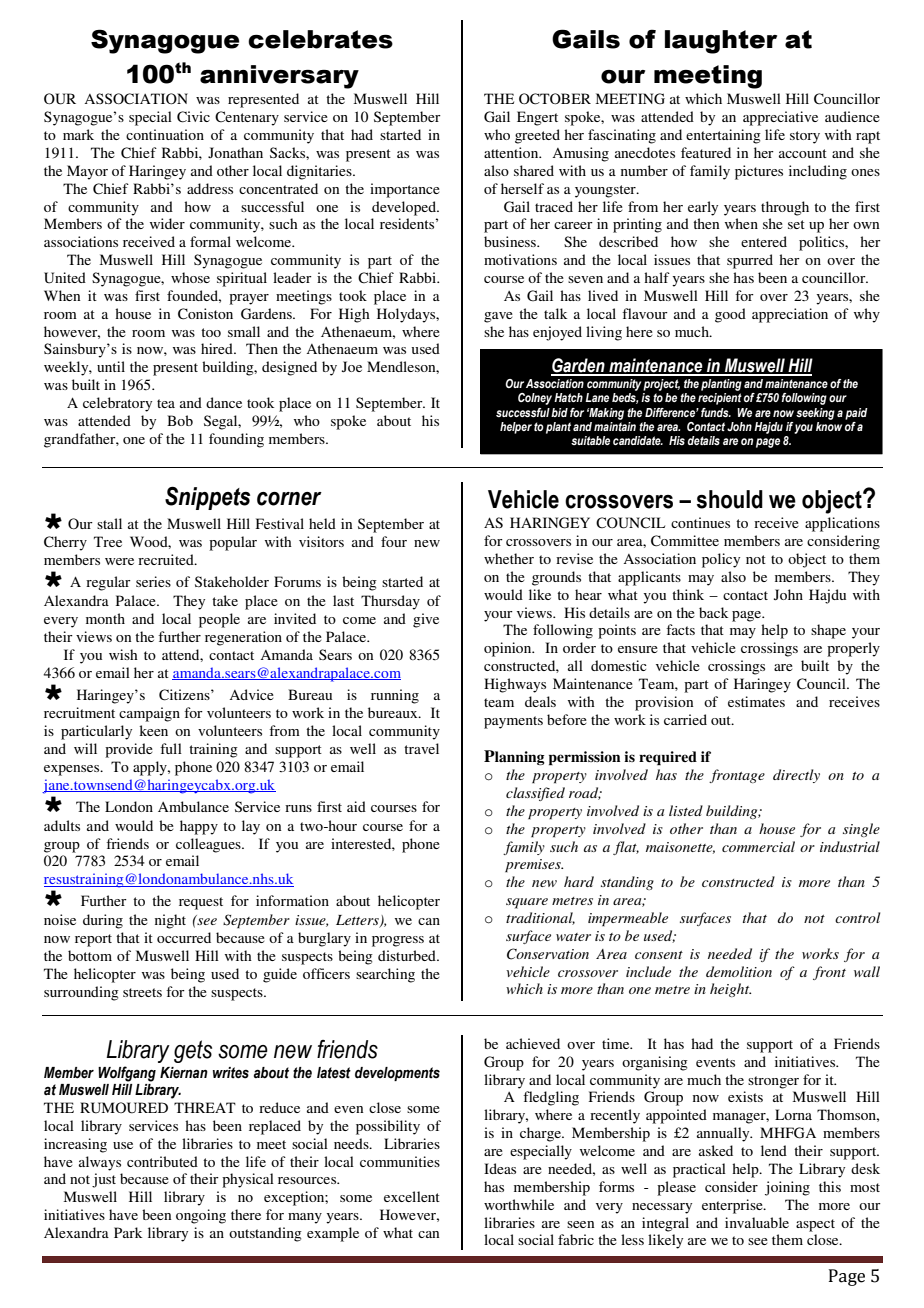 The width and height of the document is (924, 1308). What do you see at coordinates (111, 366) in the document?
I see `until` at bounding box center [111, 366].
